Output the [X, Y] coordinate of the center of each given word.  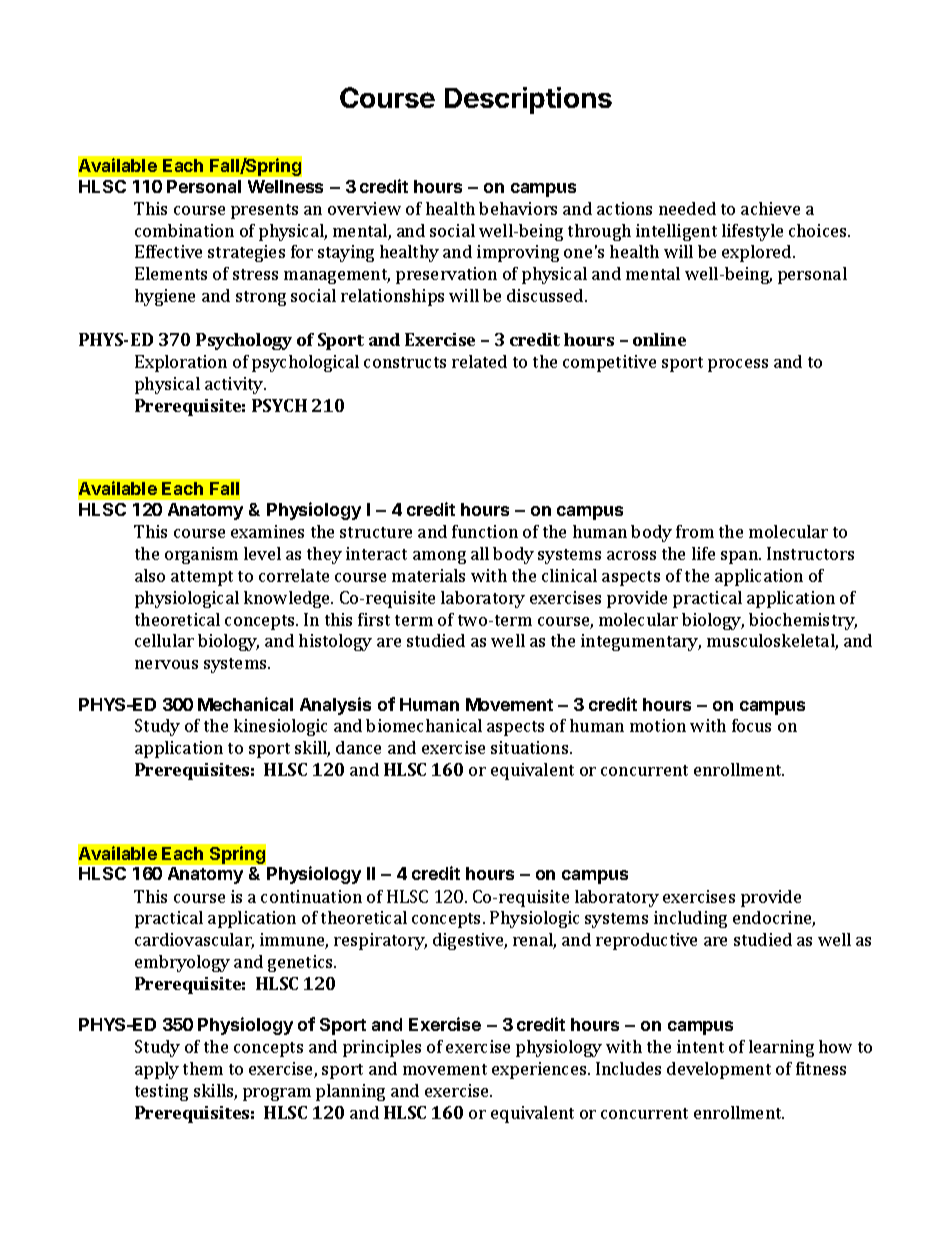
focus [751, 725]
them [203, 1068]
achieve [770, 208]
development [719, 1070]
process [738, 365]
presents [264, 211]
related [479, 361]
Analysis [335, 706]
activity [235, 385]
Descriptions [528, 100]
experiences [540, 1070]
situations [531, 747]
